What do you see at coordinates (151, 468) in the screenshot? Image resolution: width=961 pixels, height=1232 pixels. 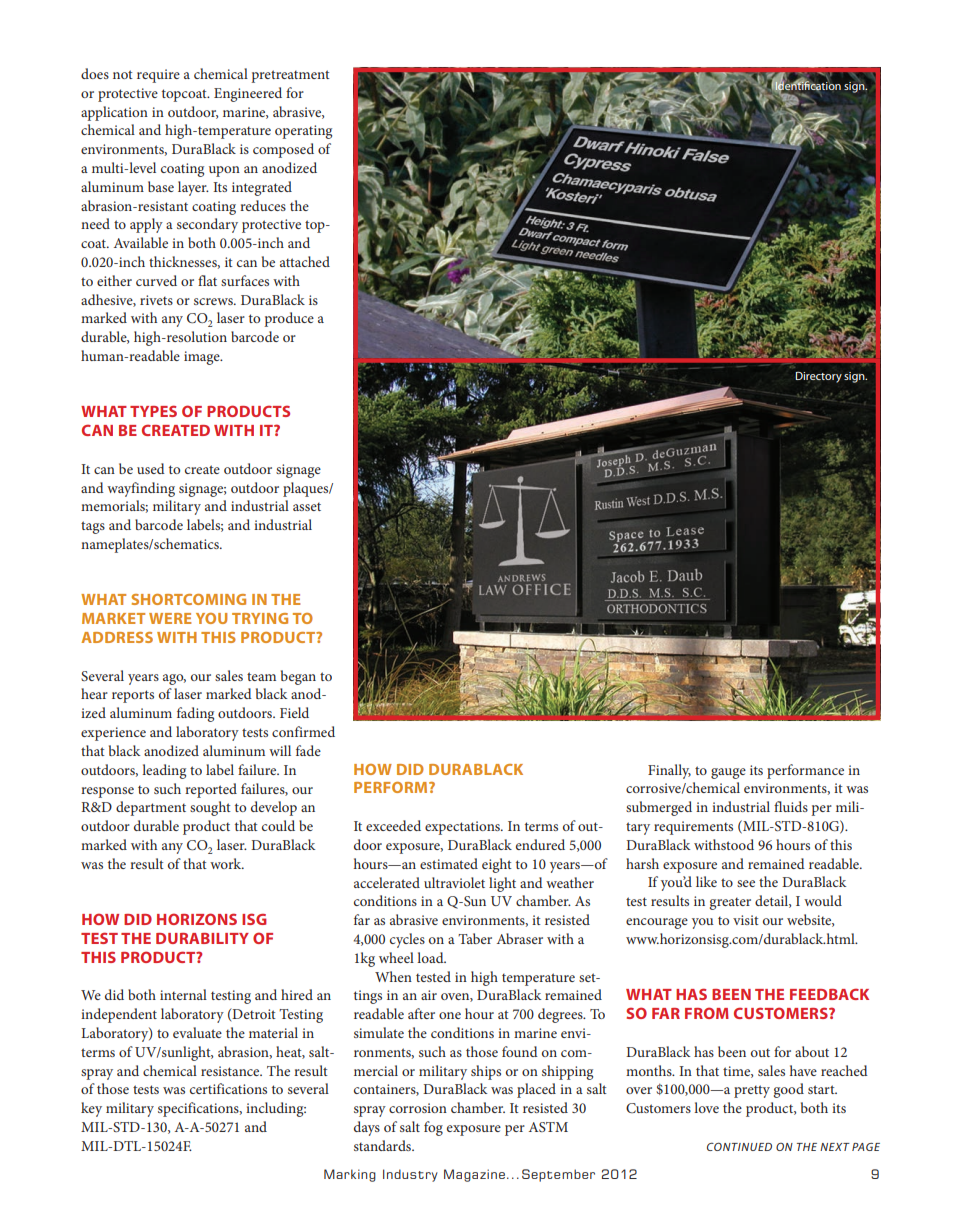 I see `used` at bounding box center [151, 468].
